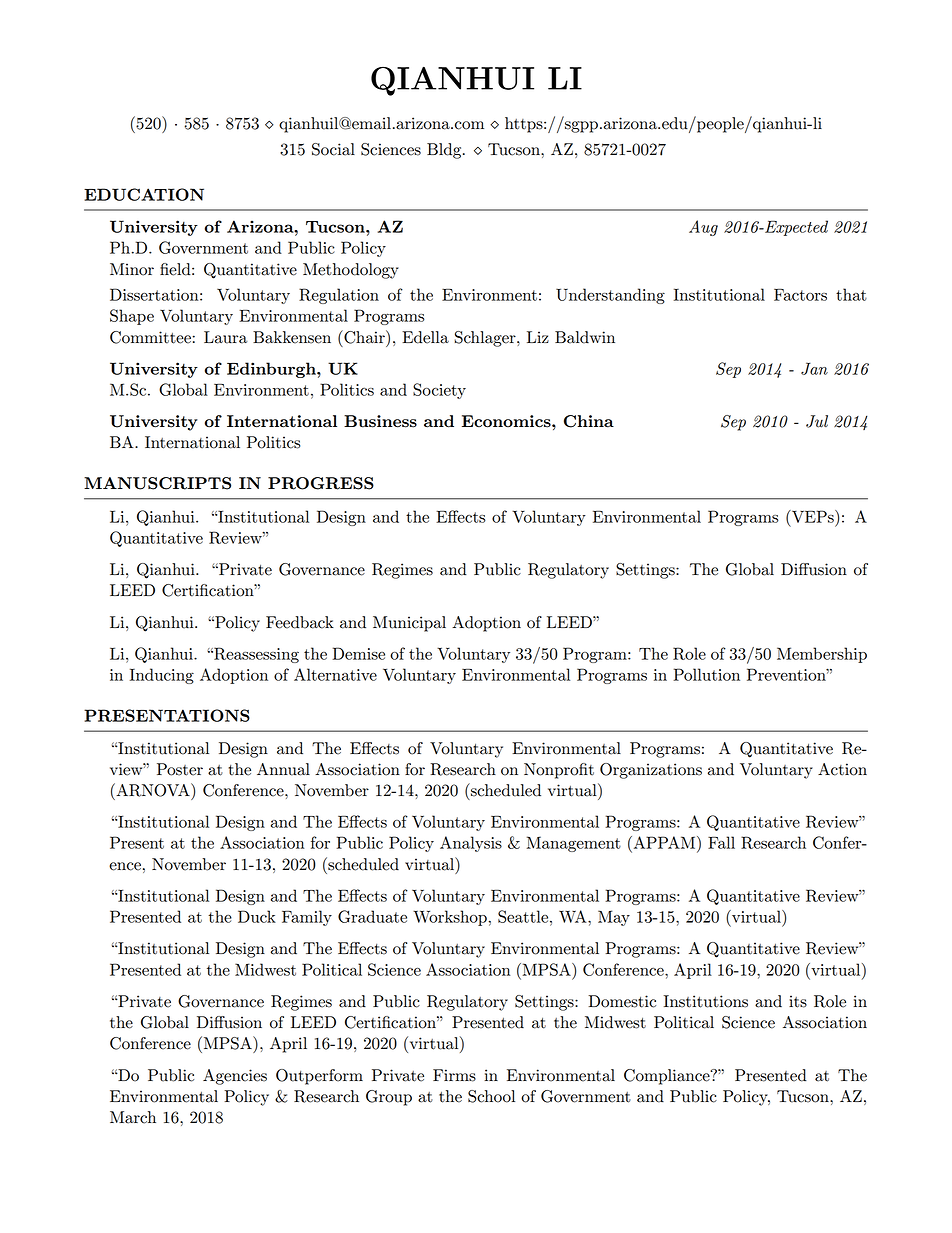 This screenshot has height=1233, width=952. I want to click on Duck, so click(257, 916).
